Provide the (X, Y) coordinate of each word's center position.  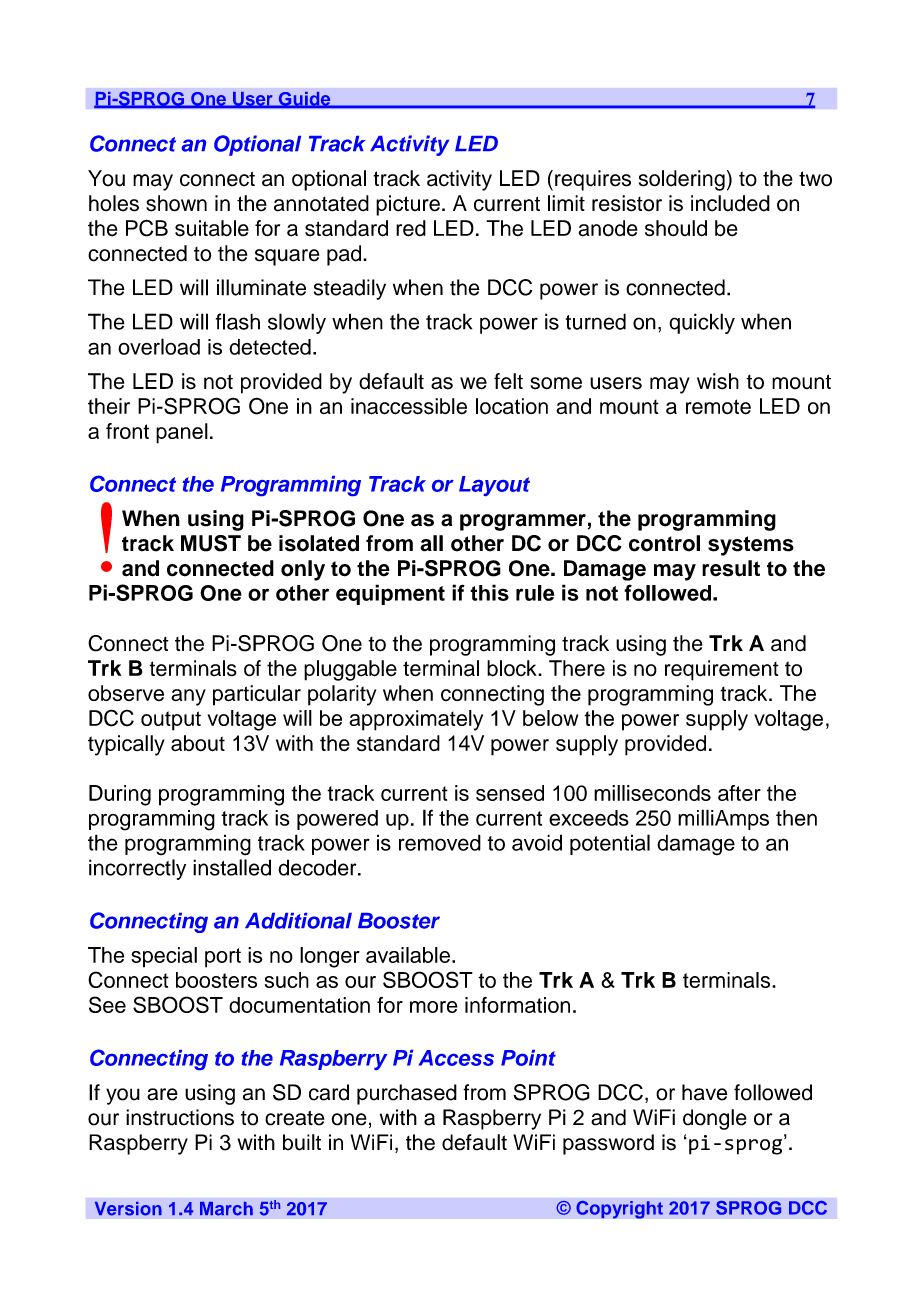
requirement (722, 670)
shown (176, 203)
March (226, 1209)
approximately (416, 720)
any (188, 697)
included (730, 203)
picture (408, 205)
